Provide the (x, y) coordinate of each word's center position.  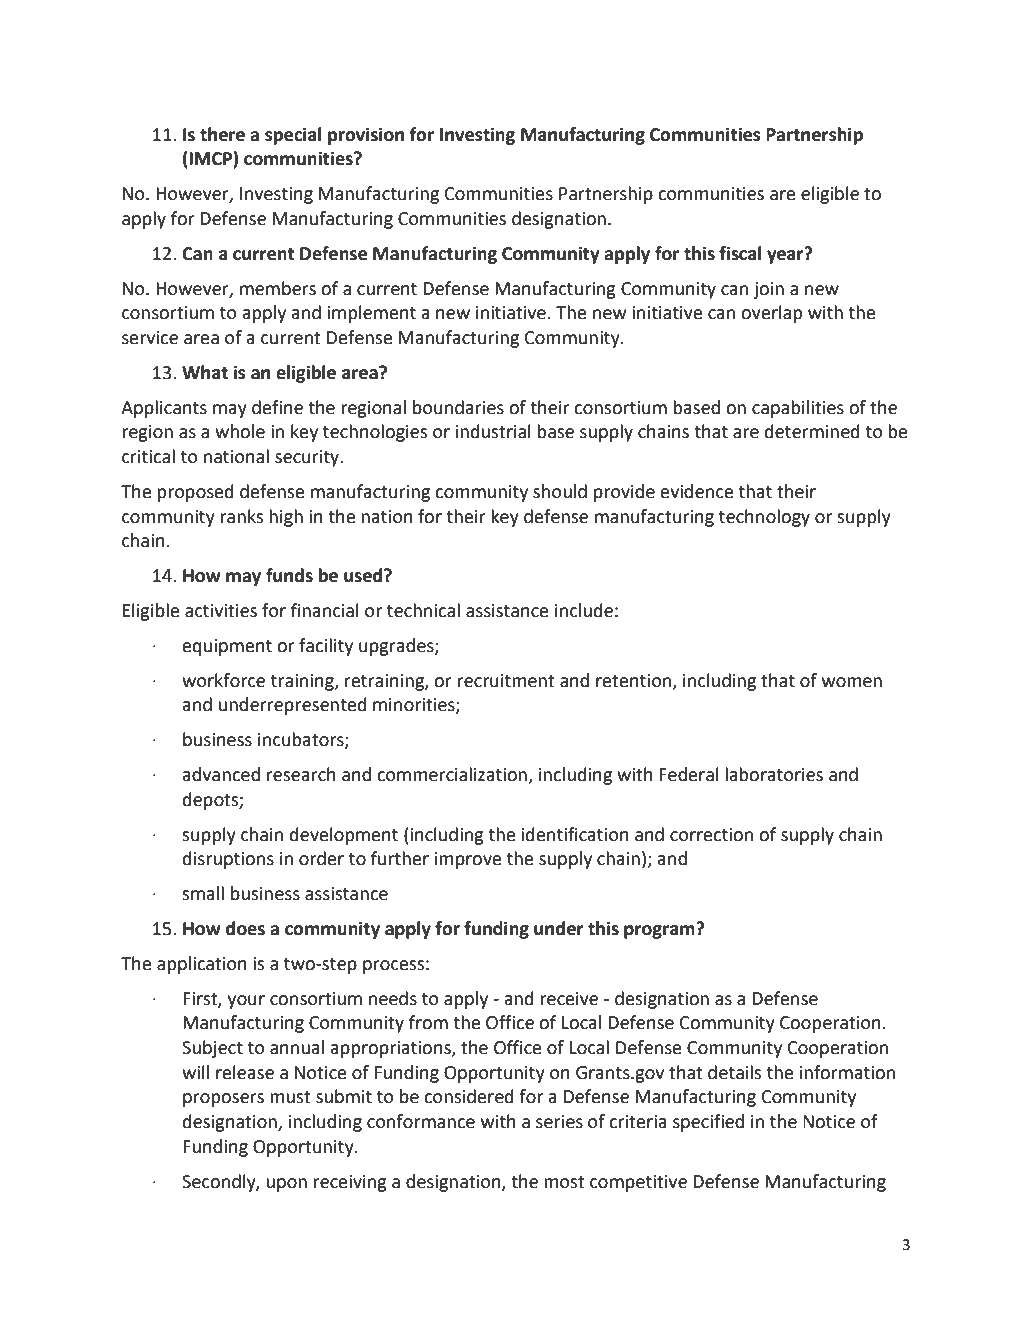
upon (286, 1185)
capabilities (798, 409)
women (852, 682)
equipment (227, 647)
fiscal (740, 253)
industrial (493, 431)
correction (711, 835)
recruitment (506, 681)
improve (468, 860)
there (222, 134)
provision (366, 136)
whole (240, 431)
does (245, 928)
